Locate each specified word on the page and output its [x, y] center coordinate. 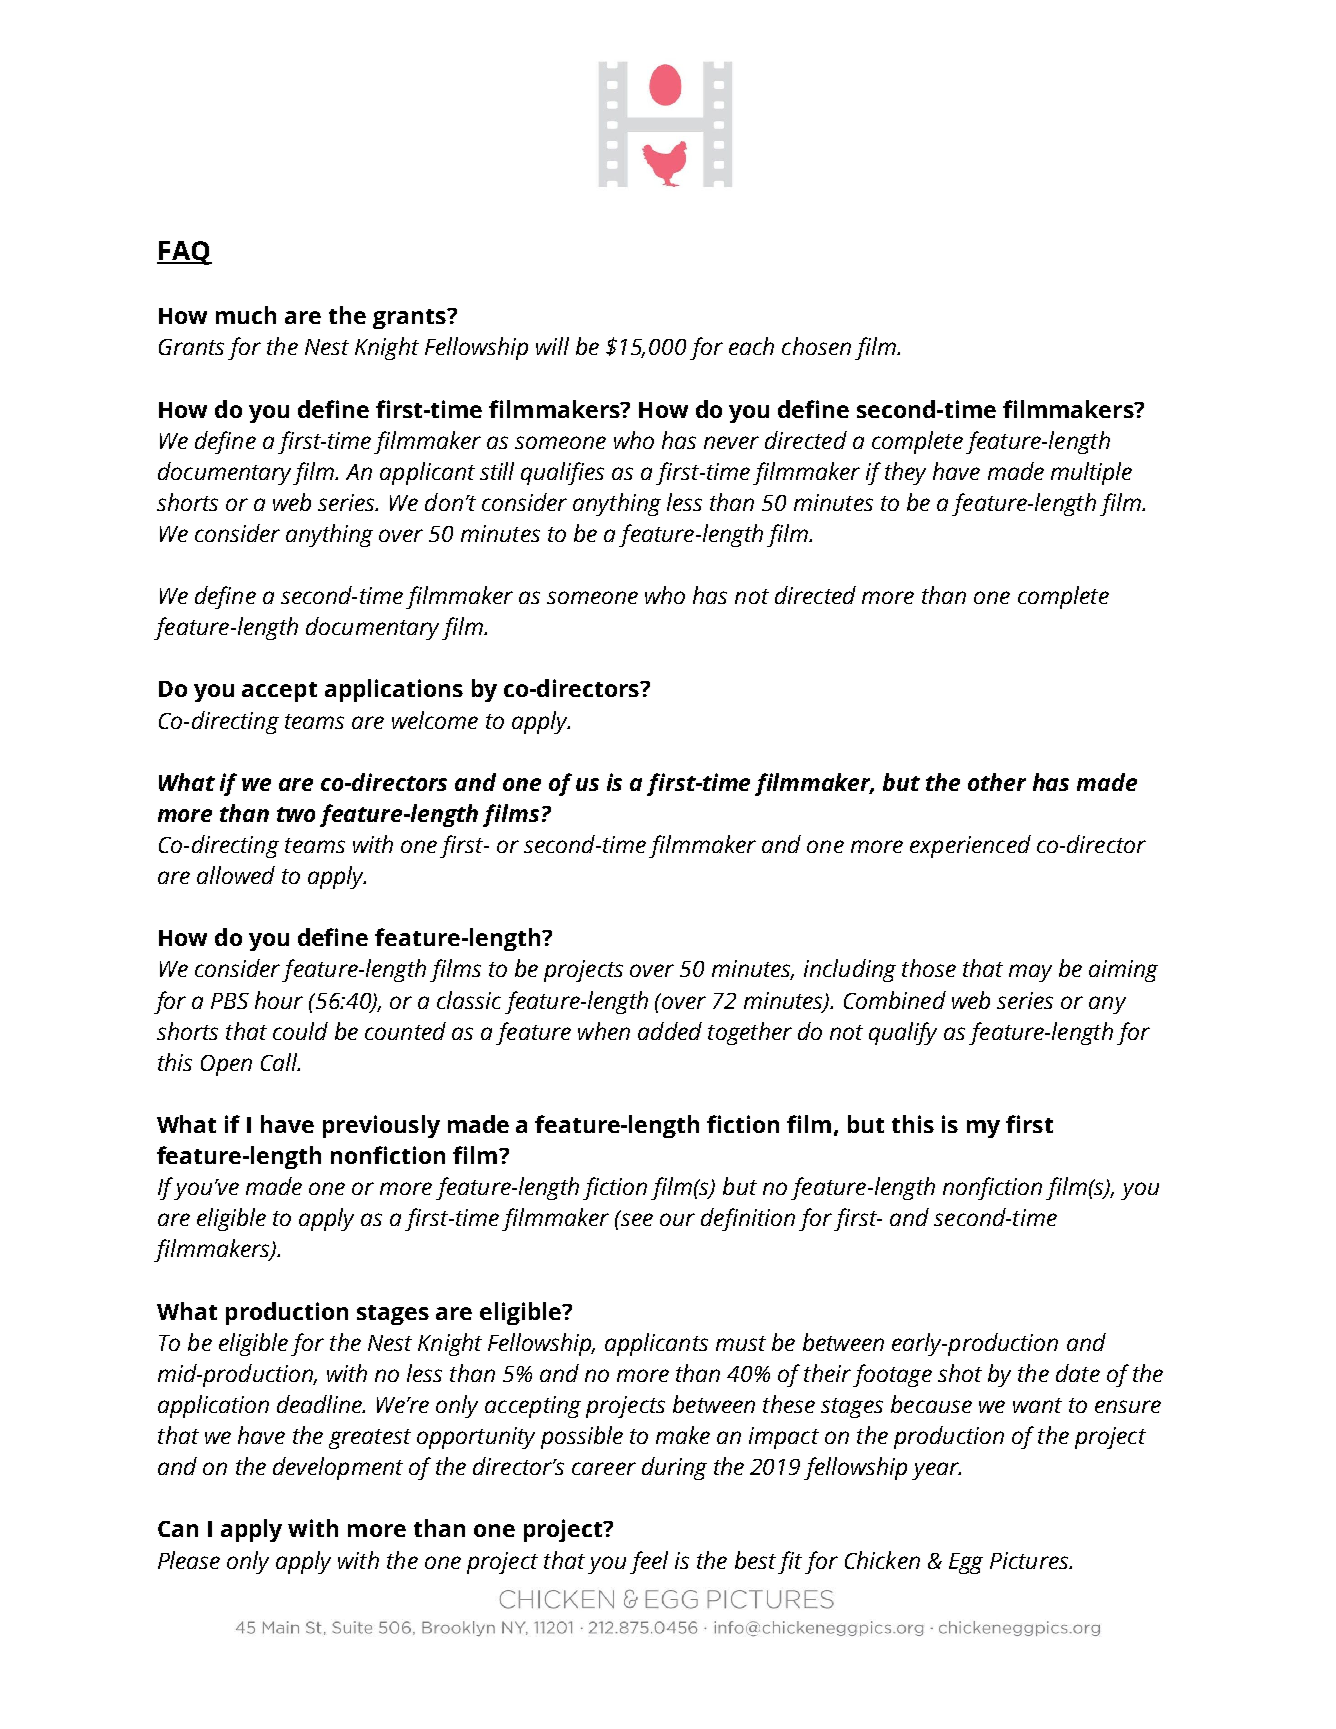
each [751, 346]
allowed [236, 875]
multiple [1091, 473]
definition [748, 1219]
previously [381, 1126]
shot [960, 1373]
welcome [435, 720]
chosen [816, 346]
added [670, 1031]
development [338, 1468]
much [246, 315]
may [1030, 973]
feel [649, 1562]
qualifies [562, 473]
